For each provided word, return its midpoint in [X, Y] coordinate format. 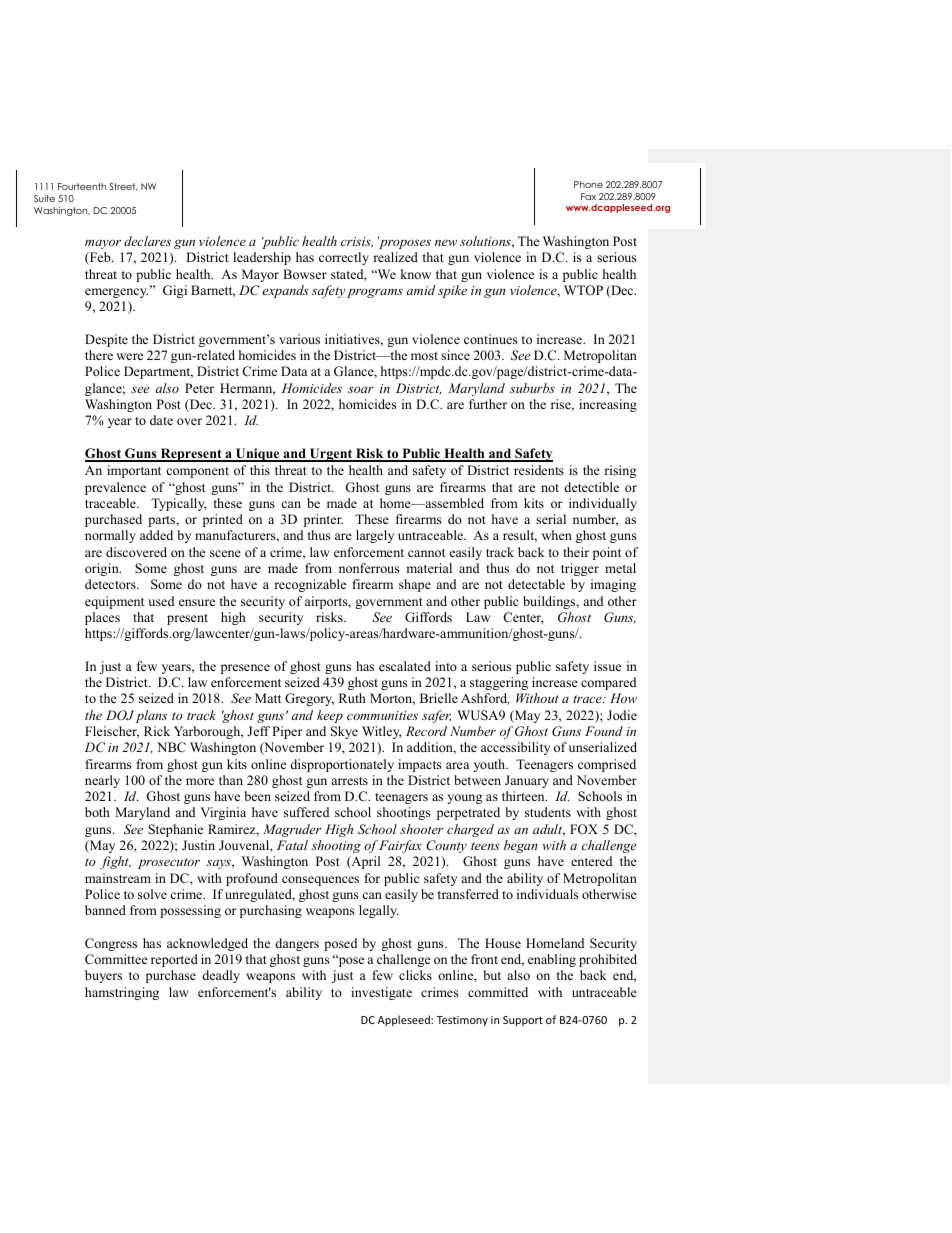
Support [523, 1021]
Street [123, 187]
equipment [114, 602]
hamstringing [122, 993]
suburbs [532, 388]
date [161, 420]
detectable [536, 584]
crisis [357, 242]
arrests [349, 781]
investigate [381, 993]
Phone [588, 184]
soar [361, 389]
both [97, 812]
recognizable [310, 585]
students [548, 812]
